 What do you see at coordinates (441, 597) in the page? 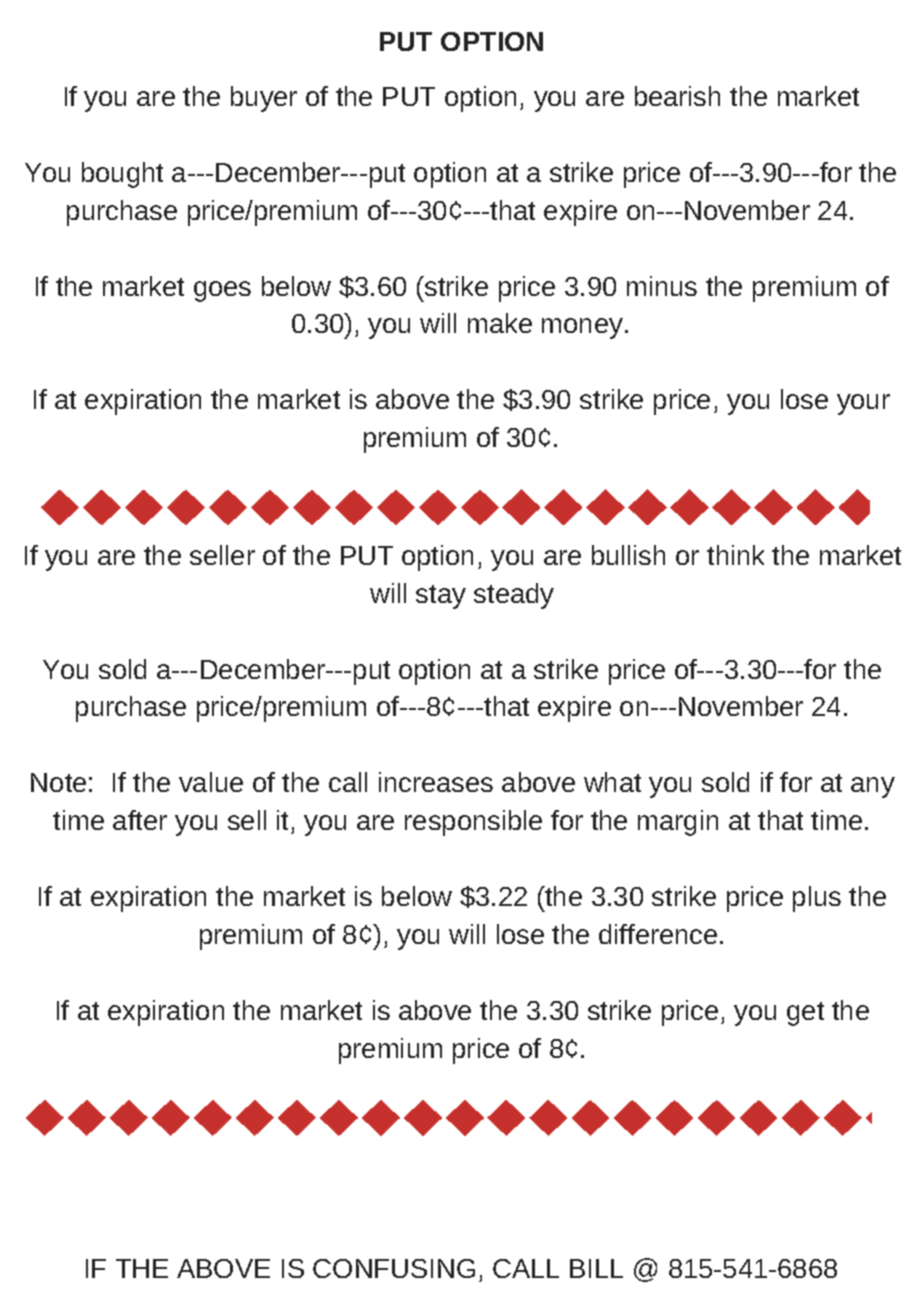
I see `stay` at bounding box center [441, 597].
